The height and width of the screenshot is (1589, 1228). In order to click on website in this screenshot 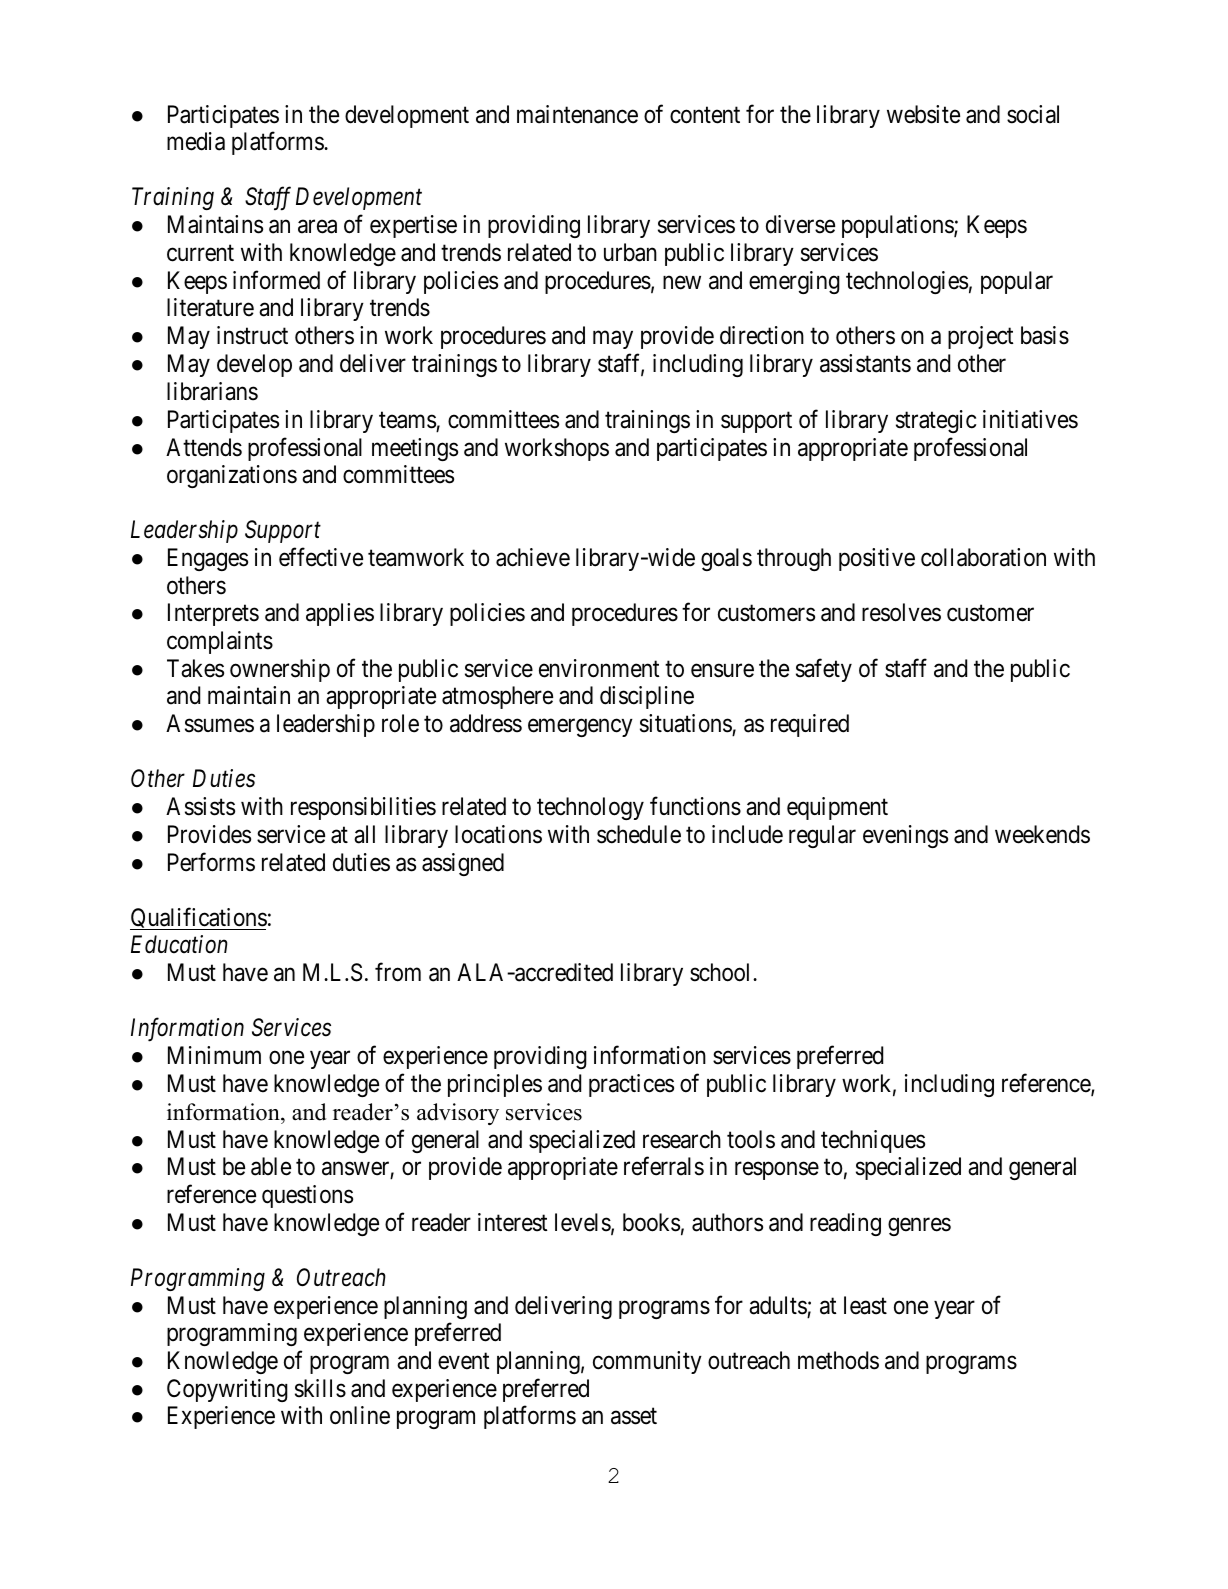, I will do `click(923, 114)`.
